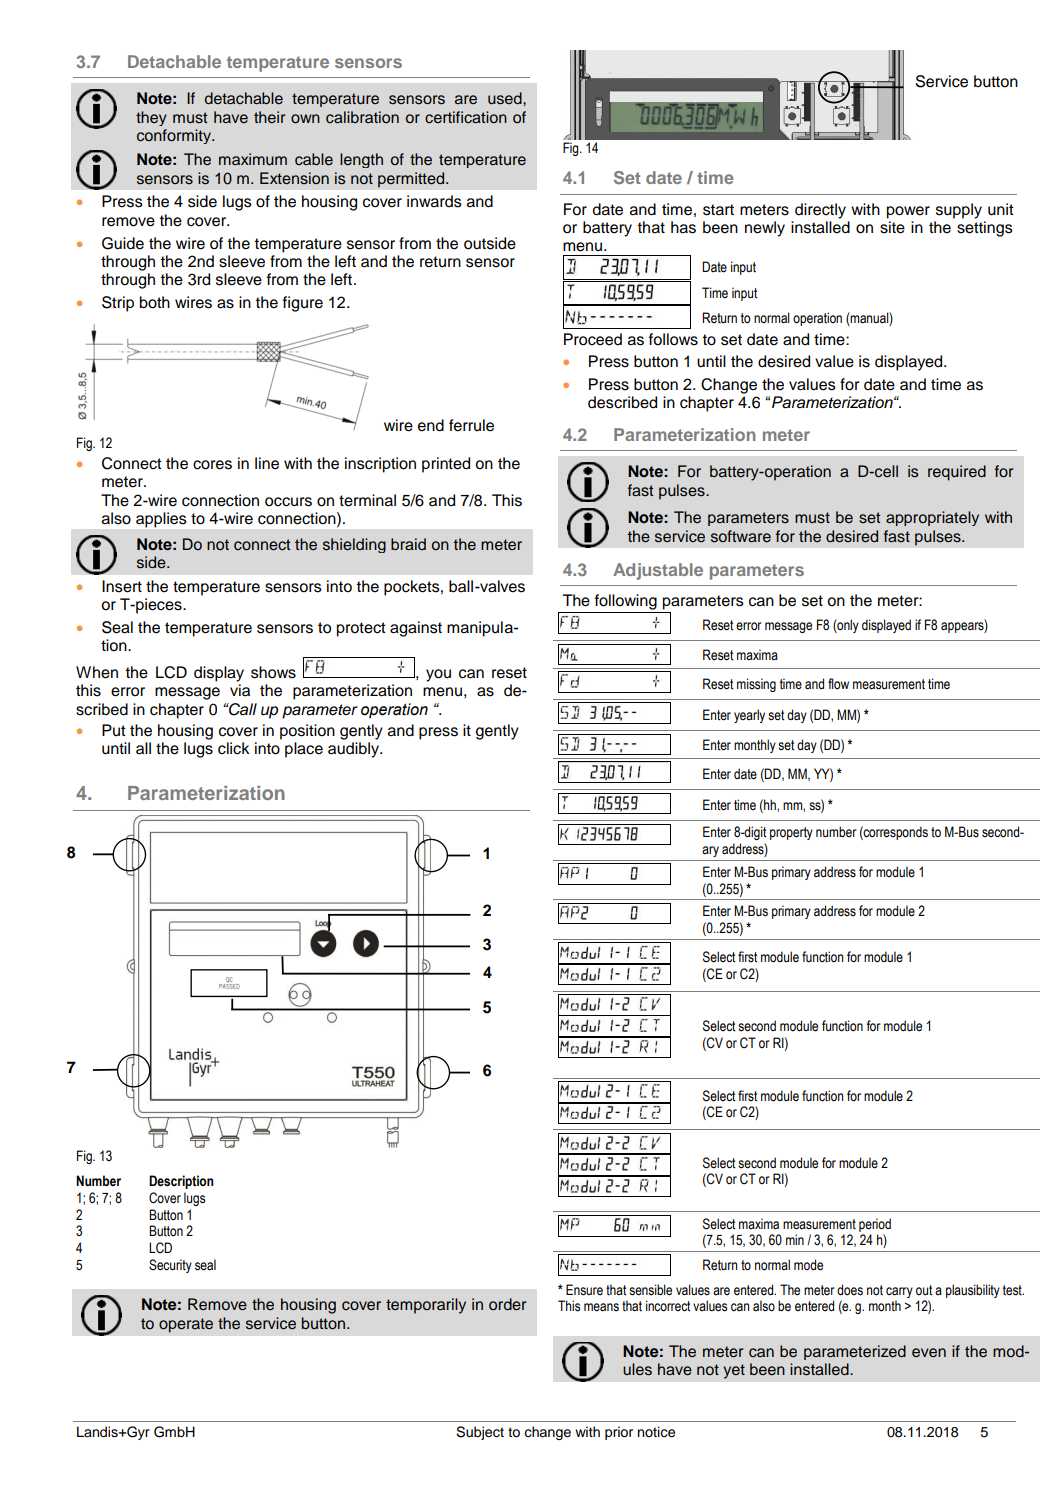 The image size is (1064, 1505). I want to click on used, so click(506, 98).
